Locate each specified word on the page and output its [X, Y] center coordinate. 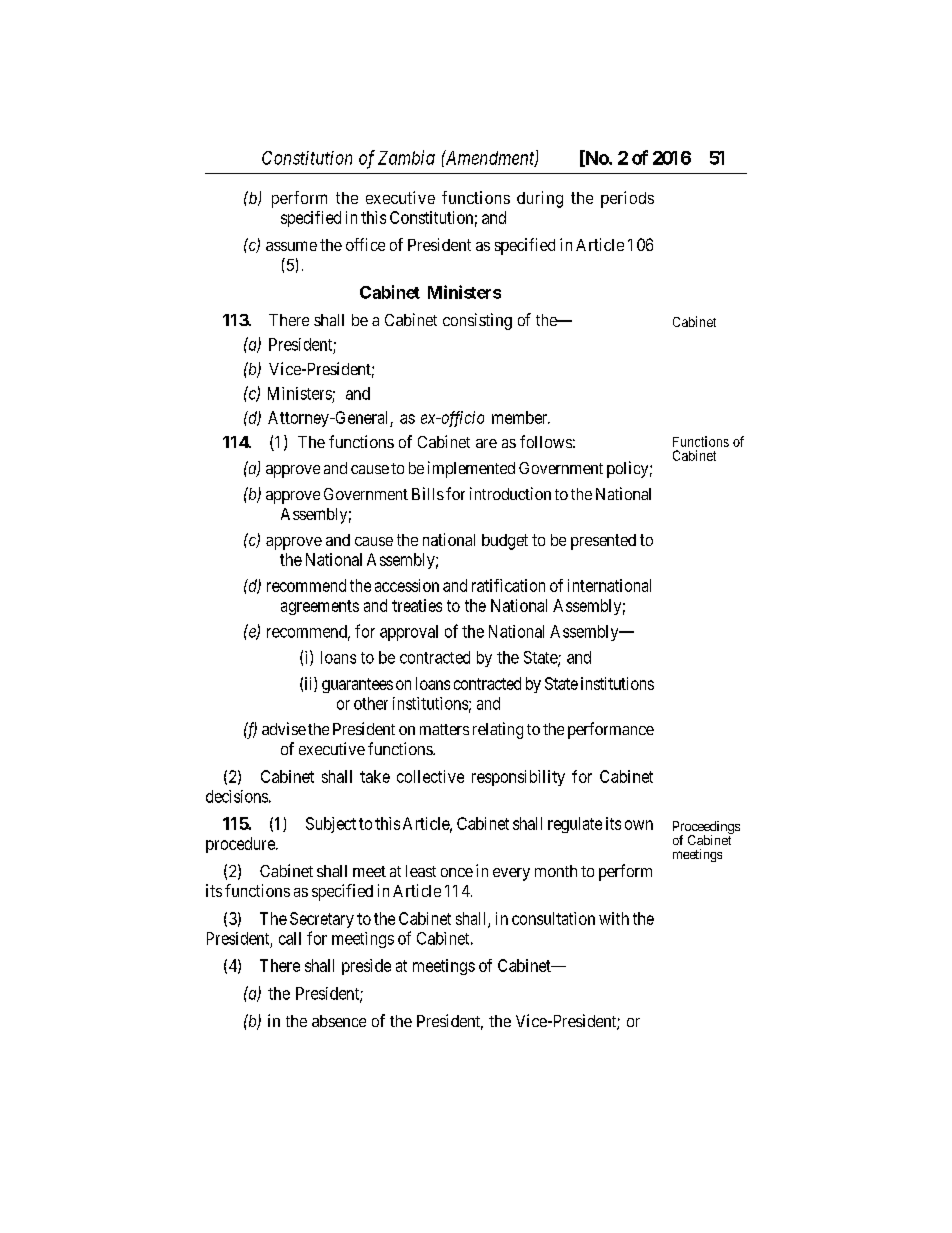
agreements [320, 607]
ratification [508, 585]
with [614, 918]
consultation [553, 918]
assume [291, 246]
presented [603, 542]
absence [339, 1021]
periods [627, 199]
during [540, 199]
